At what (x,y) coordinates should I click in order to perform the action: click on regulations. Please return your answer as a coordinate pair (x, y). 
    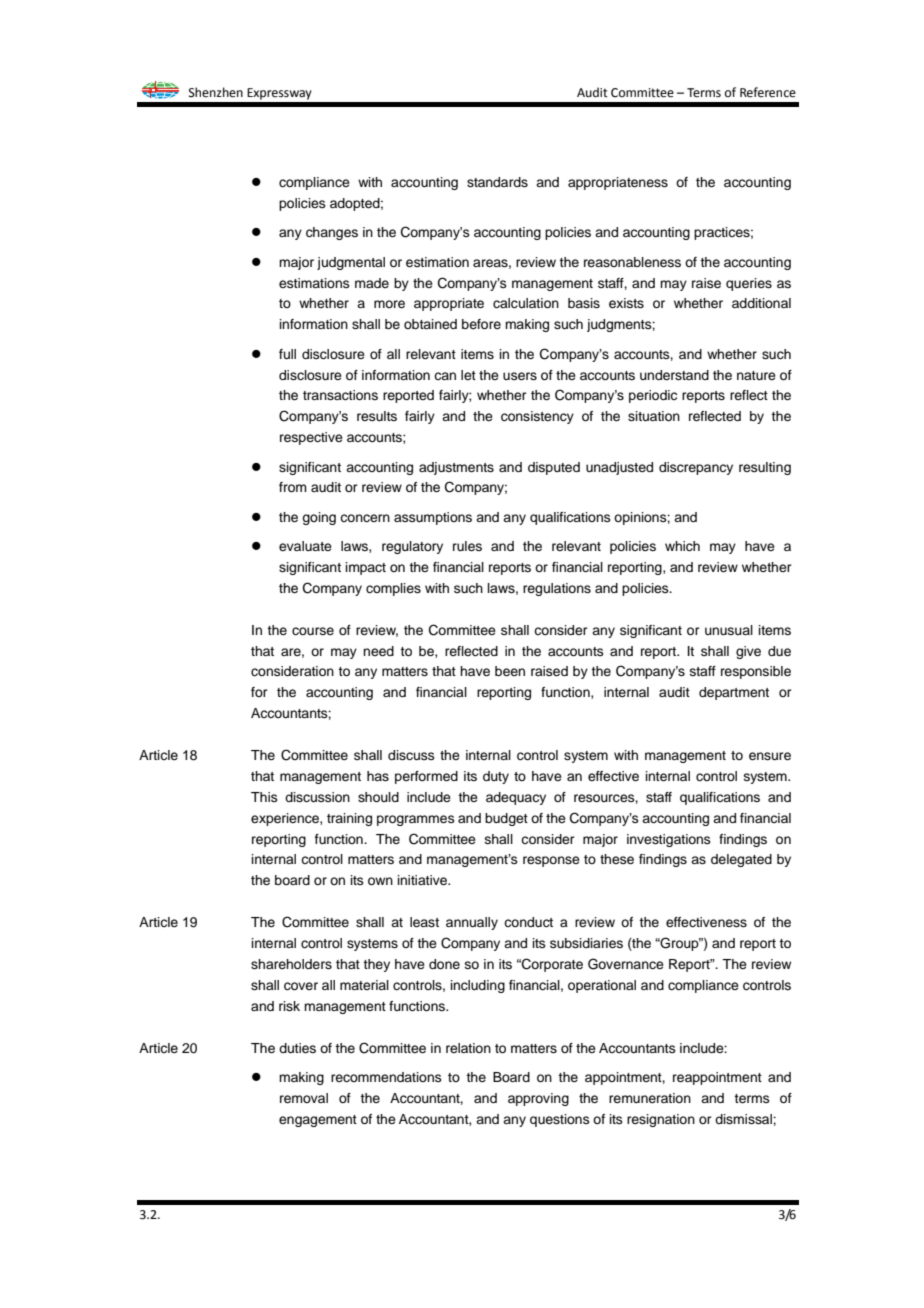
    Looking at the image, I should click on (557, 589).
